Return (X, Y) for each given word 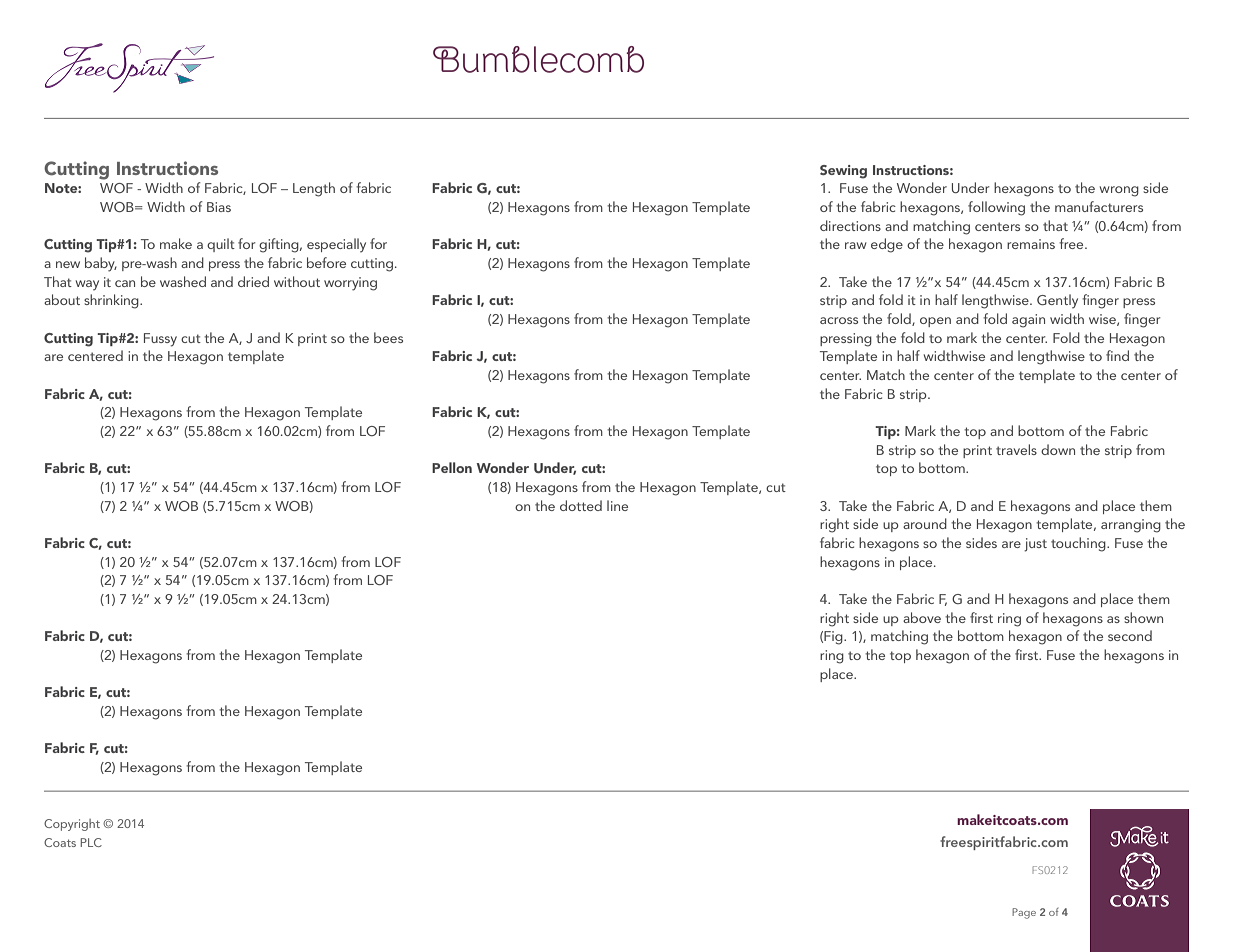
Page (1024, 913)
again (1028, 321)
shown (1143, 617)
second (1130, 635)
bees (388, 337)
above (922, 617)
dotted (581, 505)
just (1035, 545)
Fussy (160, 340)
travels (1016, 449)
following (996, 208)
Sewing (843, 172)
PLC (91, 842)
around (925, 523)
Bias (219, 207)
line (617, 505)
